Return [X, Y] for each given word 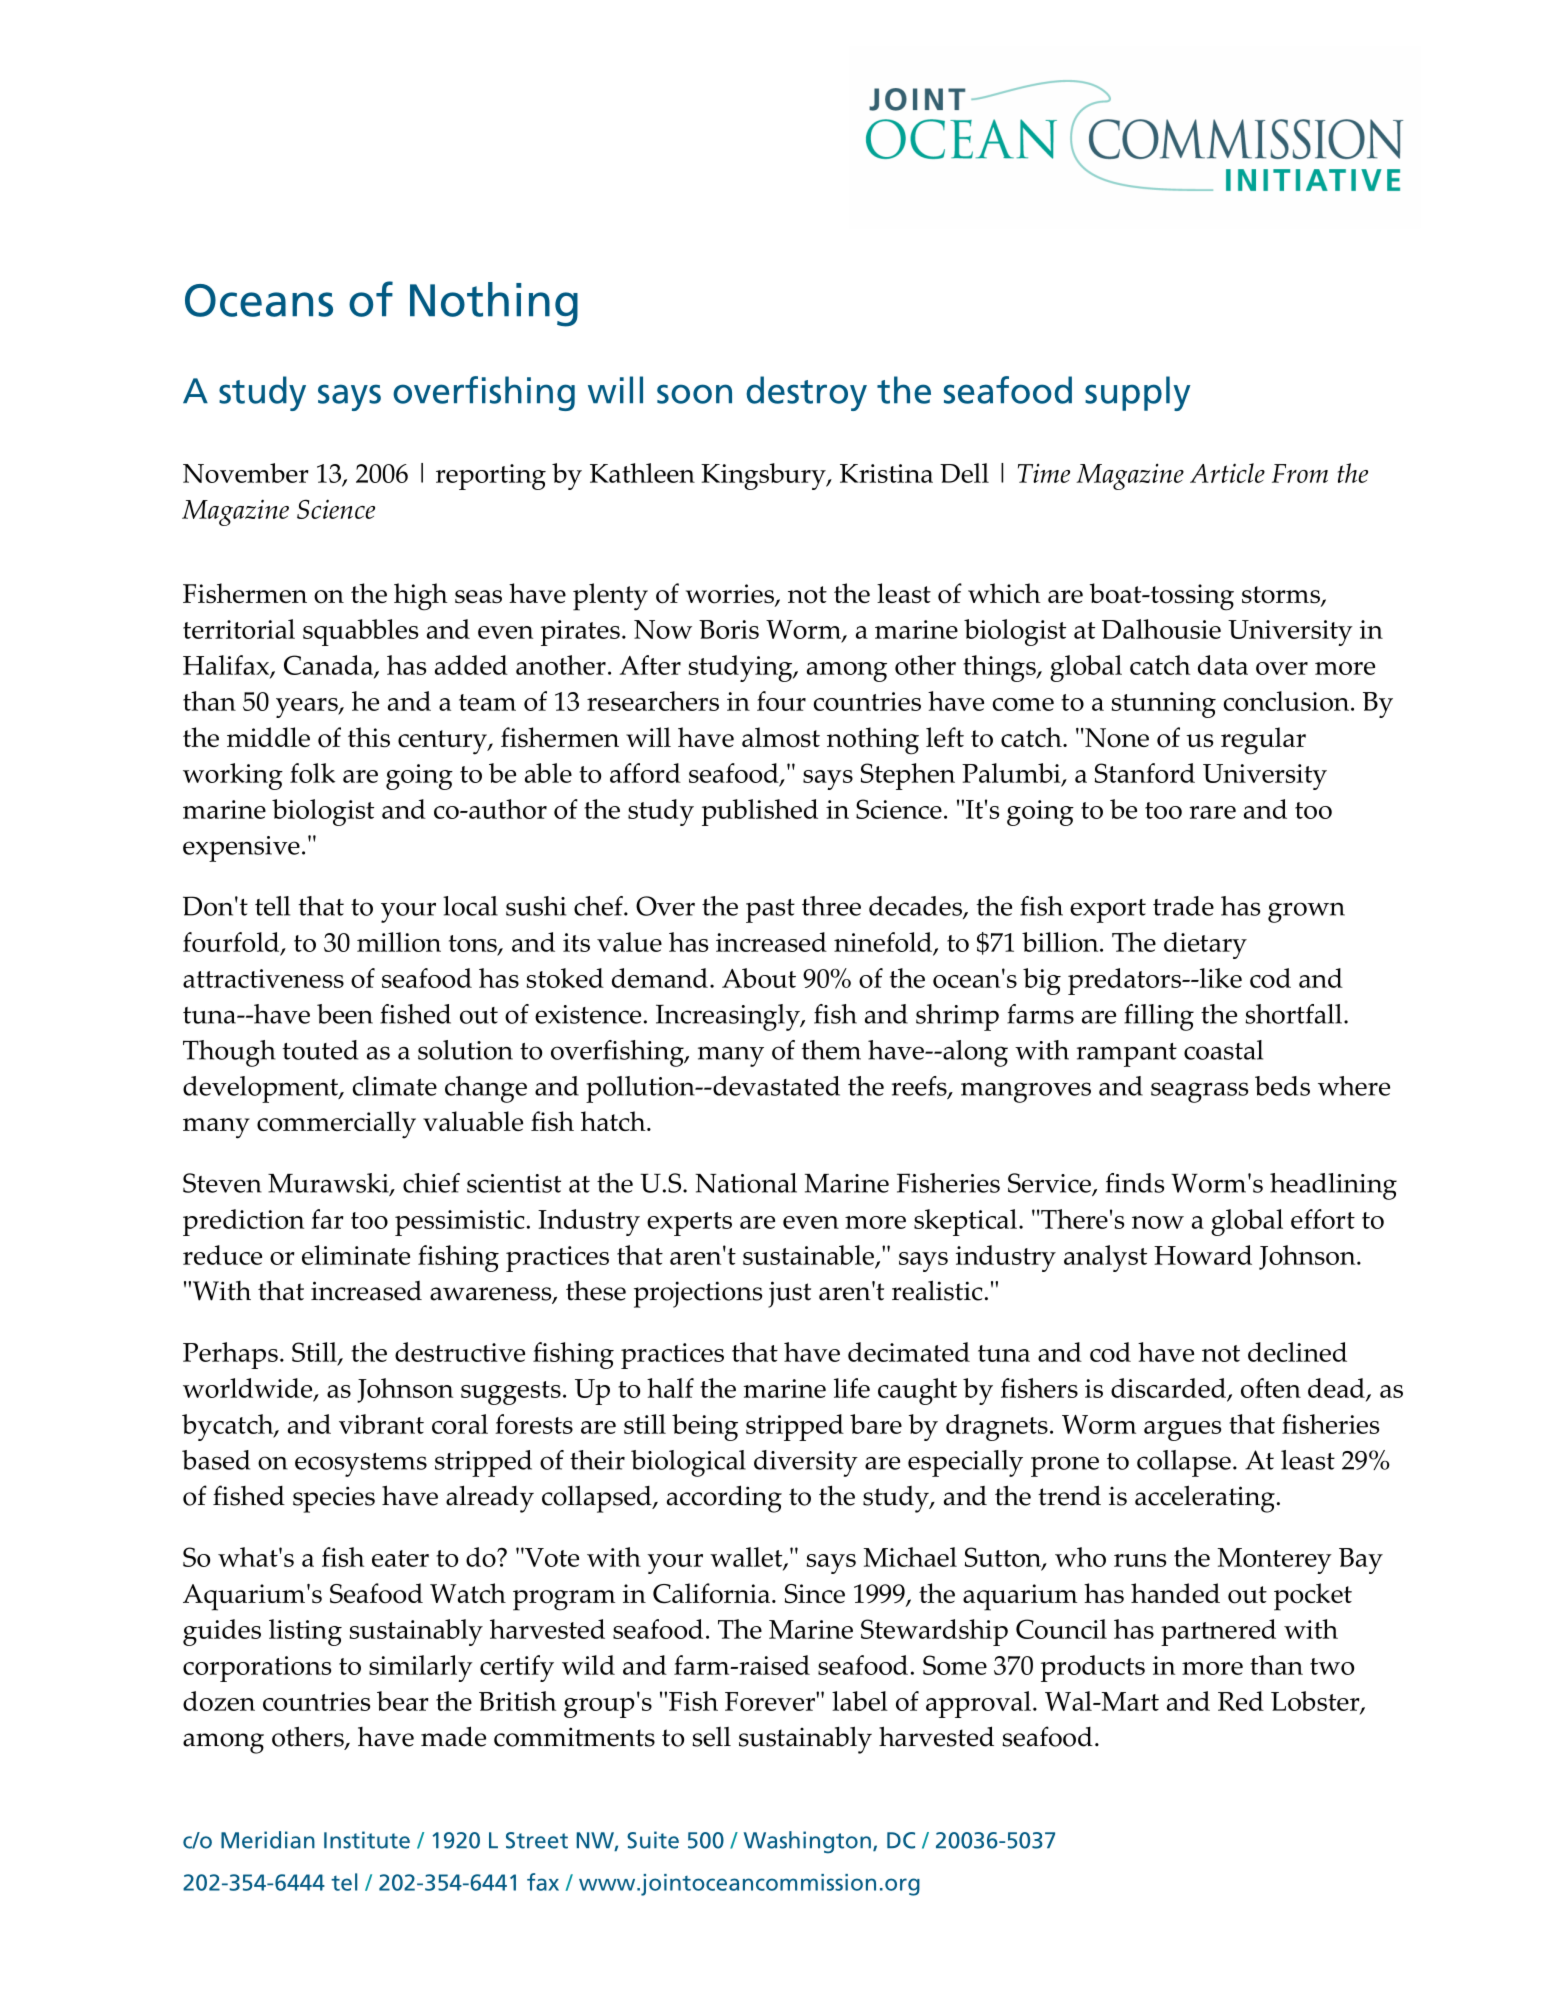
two [1332, 1666]
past [770, 911]
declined [1297, 1352]
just [789, 1294]
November [246, 473]
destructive [460, 1352]
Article [1227, 473]
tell [272, 906]
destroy [806, 393]
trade [1183, 906]
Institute [367, 1840]
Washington [807, 1842]
